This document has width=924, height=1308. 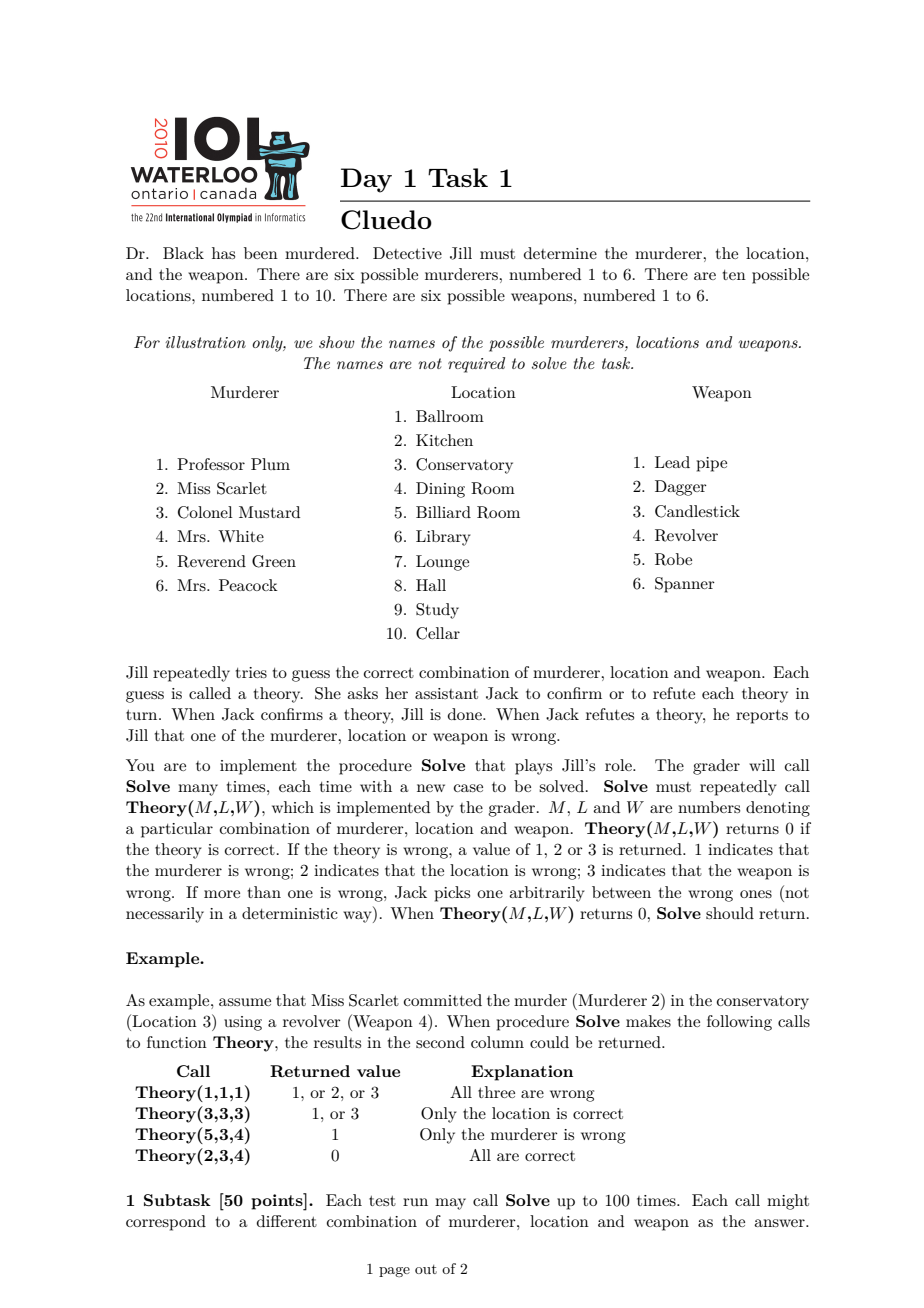 I want to click on has, so click(x=223, y=253).
